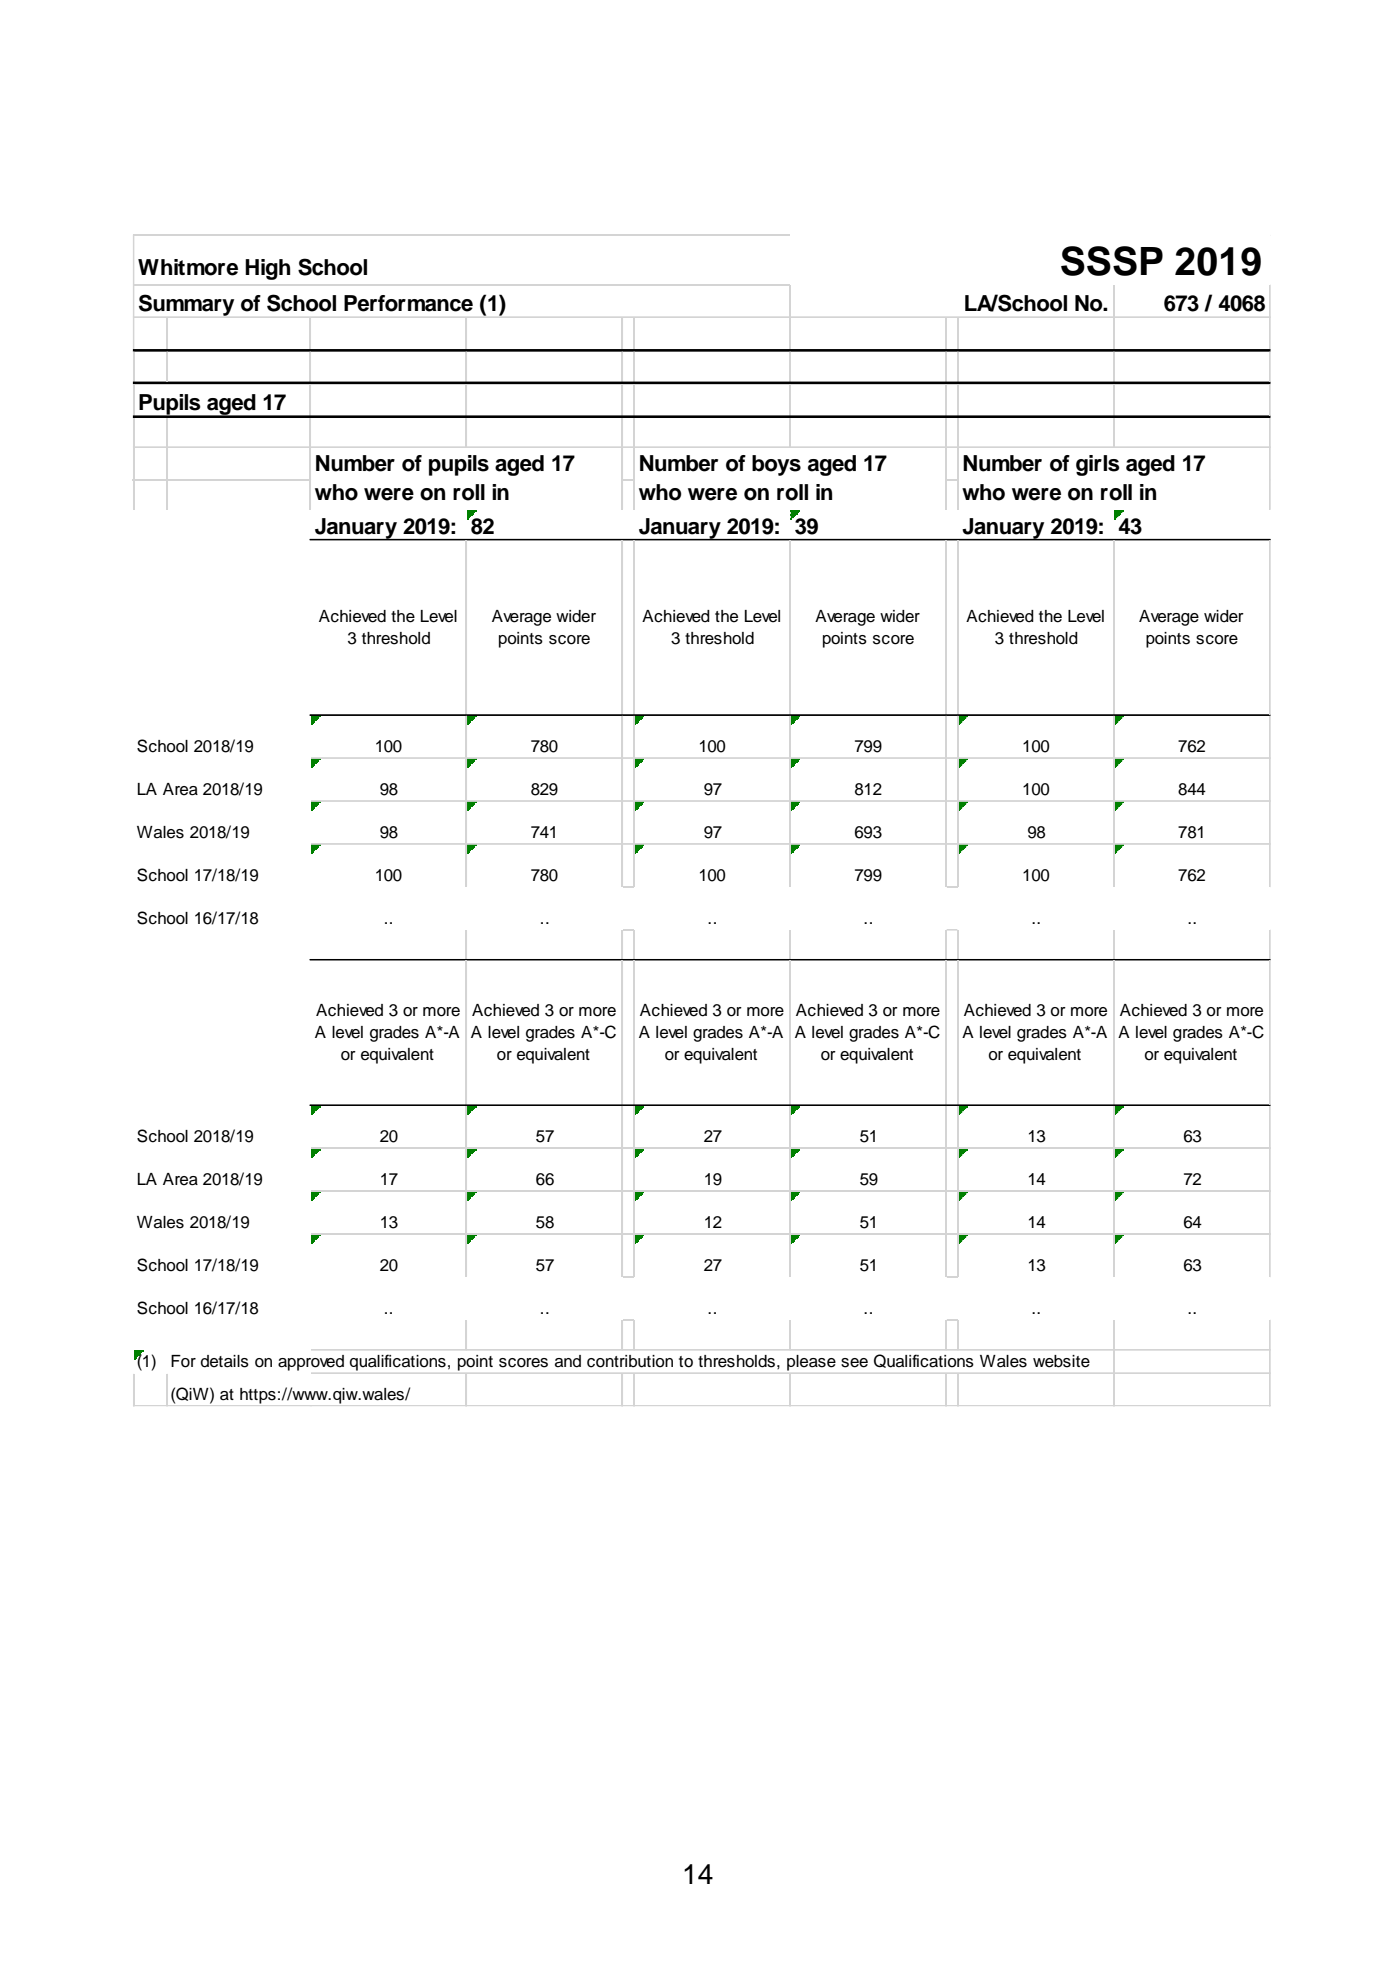 The width and height of the screenshot is (1397, 1974). Describe the element at coordinates (311, 1363) in the screenshot. I see `approved` at that location.
